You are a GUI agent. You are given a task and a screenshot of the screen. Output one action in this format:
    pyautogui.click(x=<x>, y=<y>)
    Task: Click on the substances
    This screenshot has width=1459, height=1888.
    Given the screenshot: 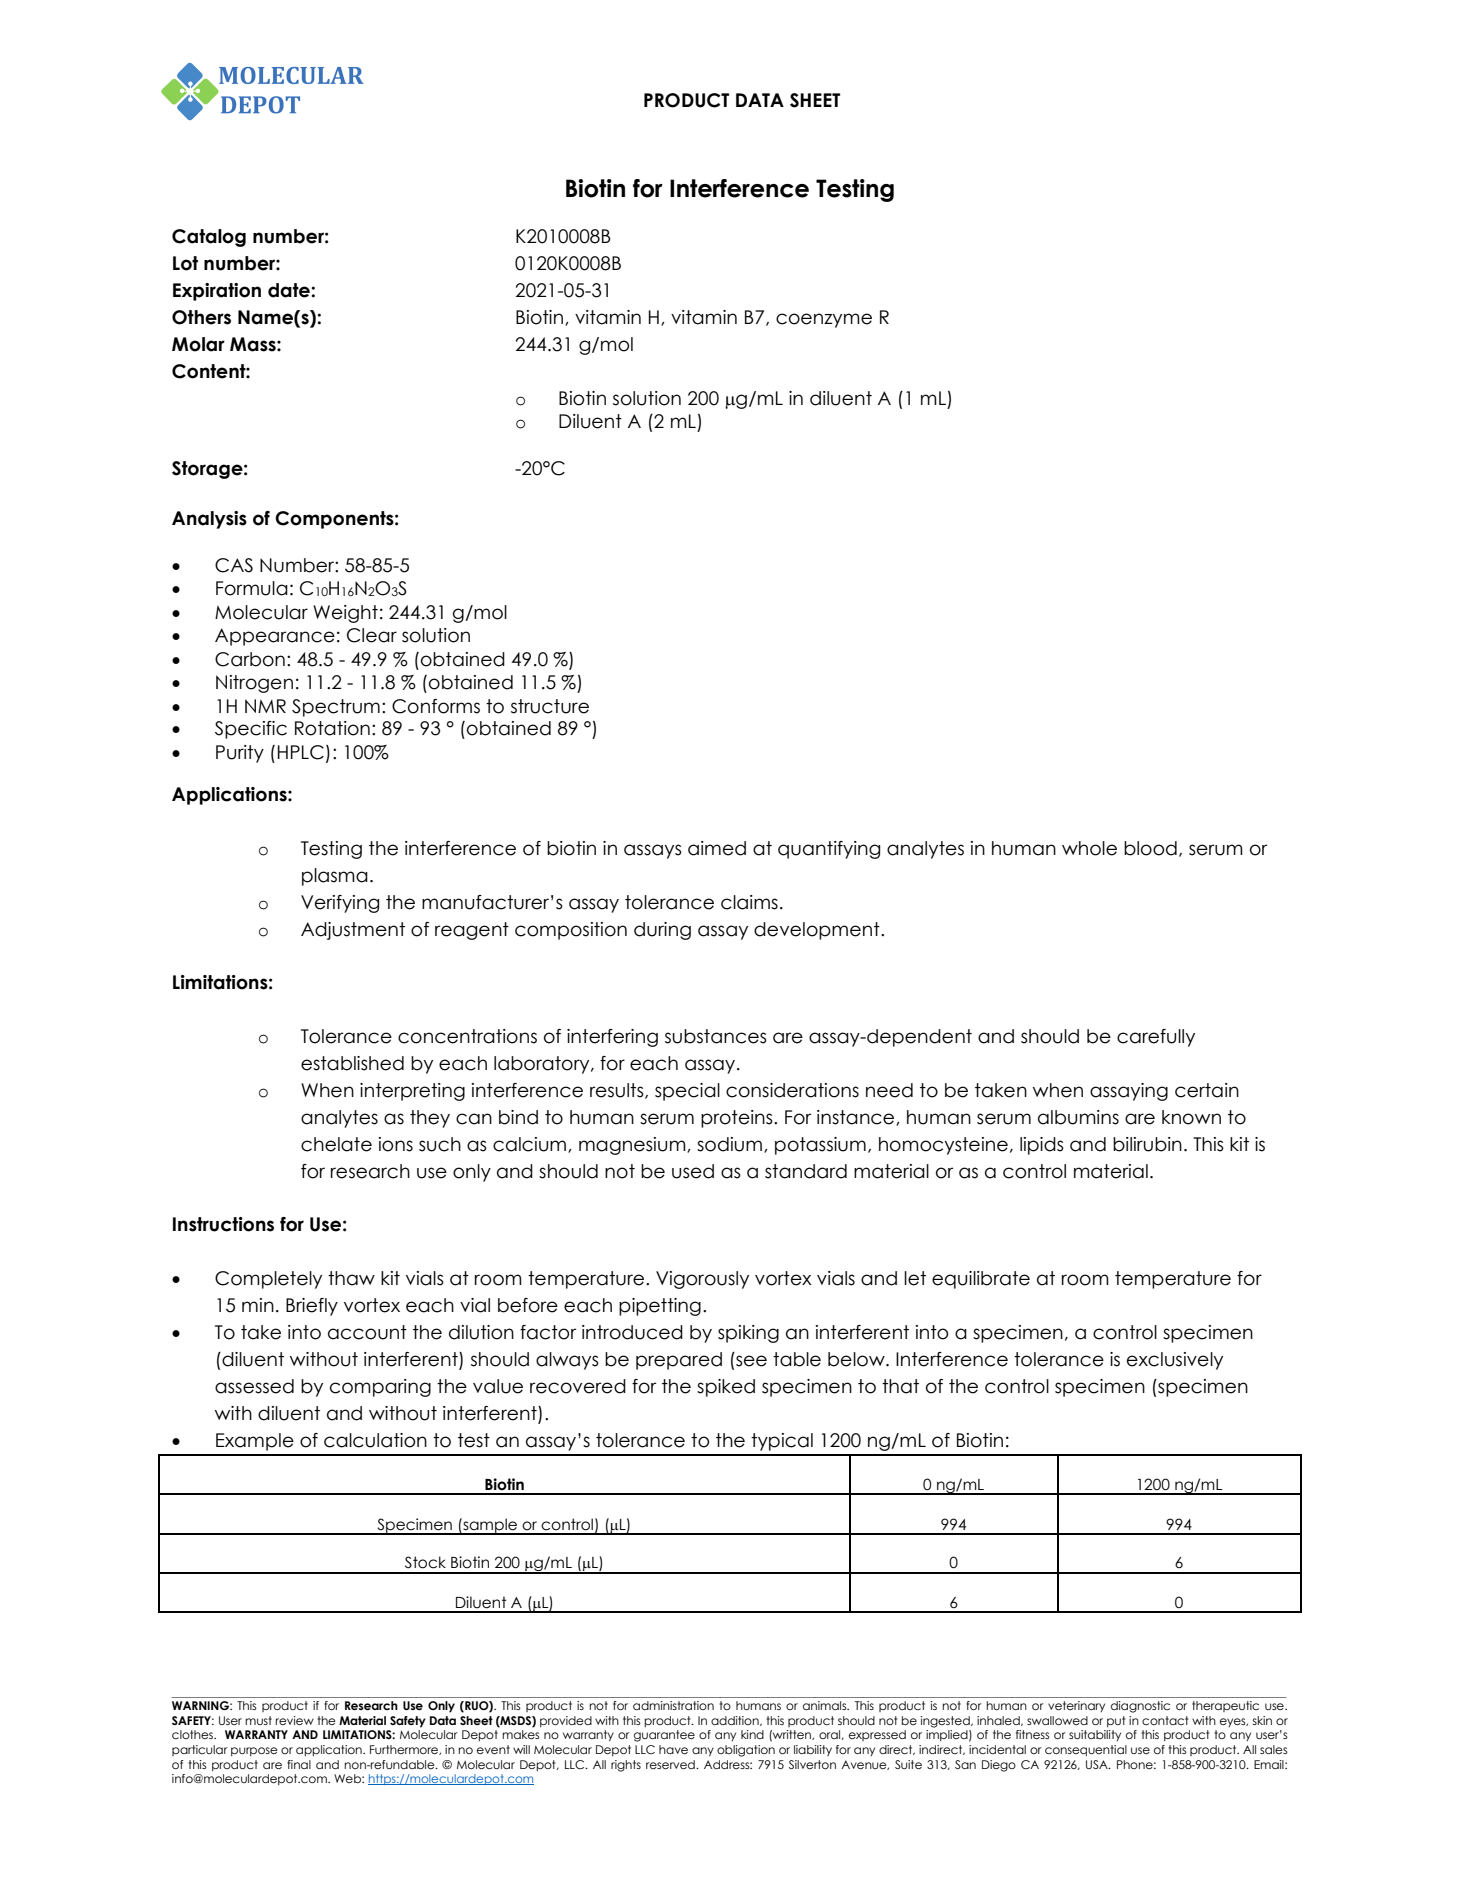 What is the action you would take?
    pyautogui.click(x=716, y=1036)
